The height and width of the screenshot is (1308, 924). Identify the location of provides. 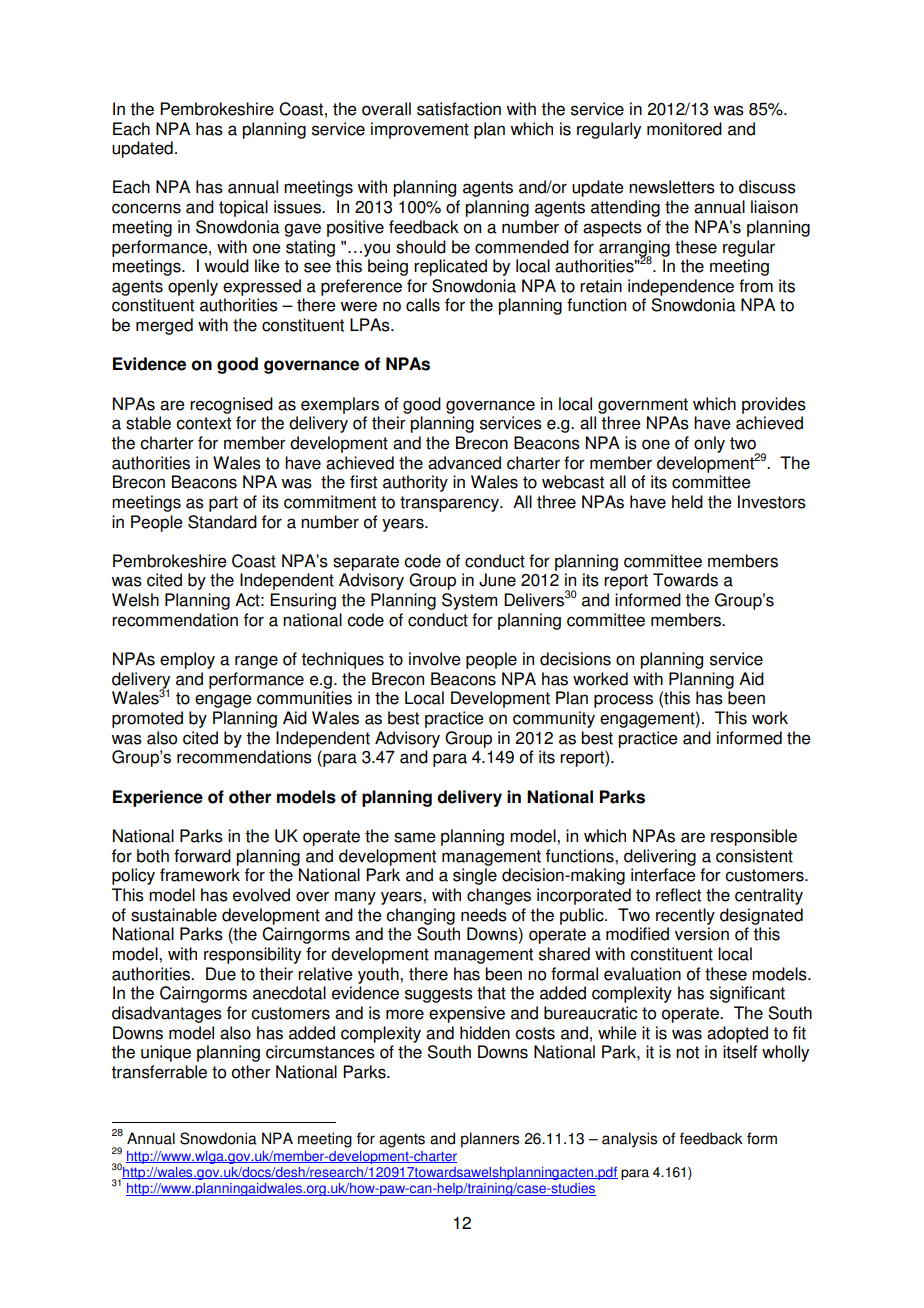
(774, 405).
